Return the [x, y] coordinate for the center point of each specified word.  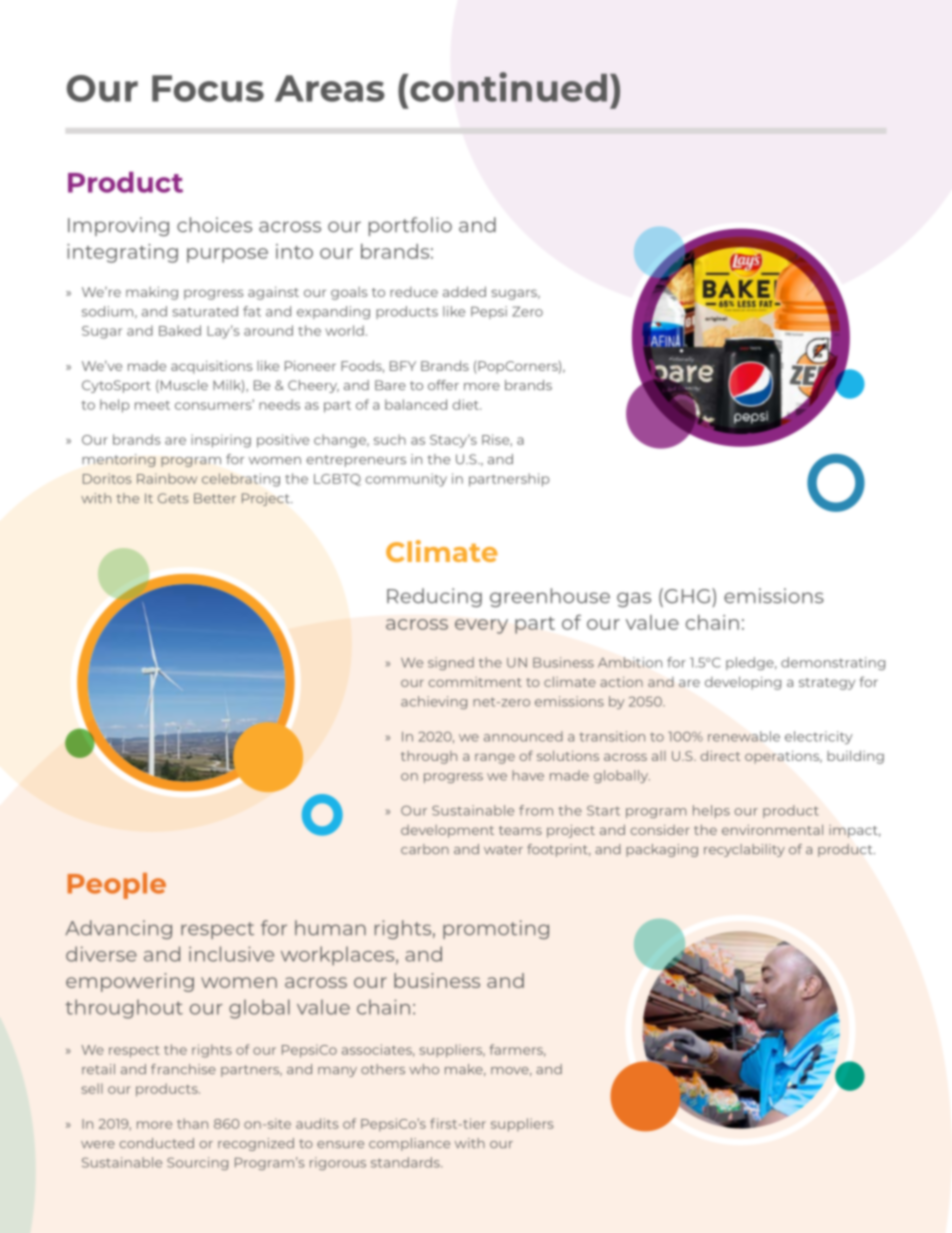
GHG [686, 596]
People [117, 886]
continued [508, 87]
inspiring [221, 441]
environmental [772, 829]
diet [467, 404]
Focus [208, 88]
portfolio [410, 226]
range [495, 758]
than [192, 1123]
